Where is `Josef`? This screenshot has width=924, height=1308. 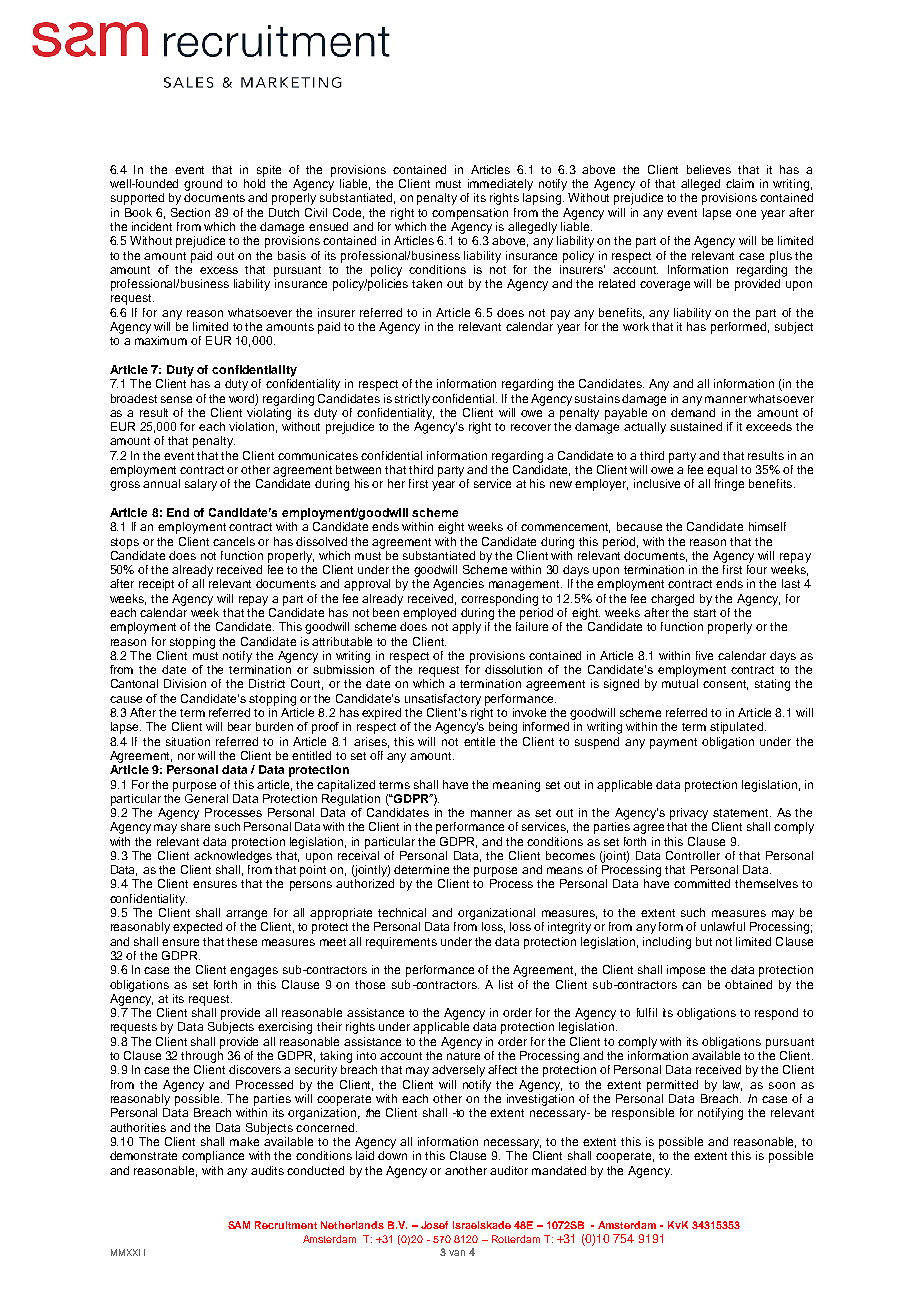 Josef is located at coordinates (434, 1225).
